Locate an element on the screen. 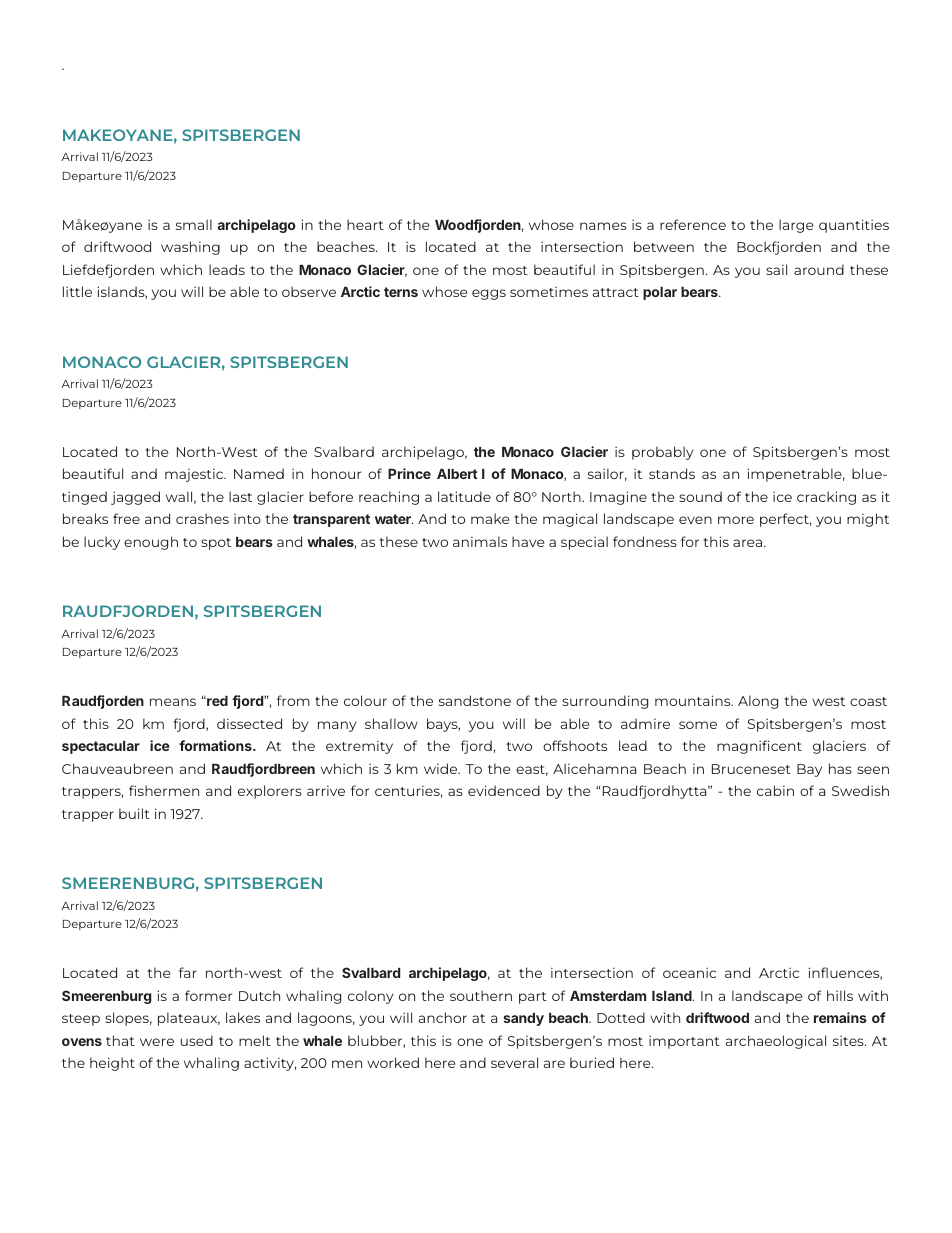 The height and width of the screenshot is (1233, 952). were is located at coordinates (157, 1042).
